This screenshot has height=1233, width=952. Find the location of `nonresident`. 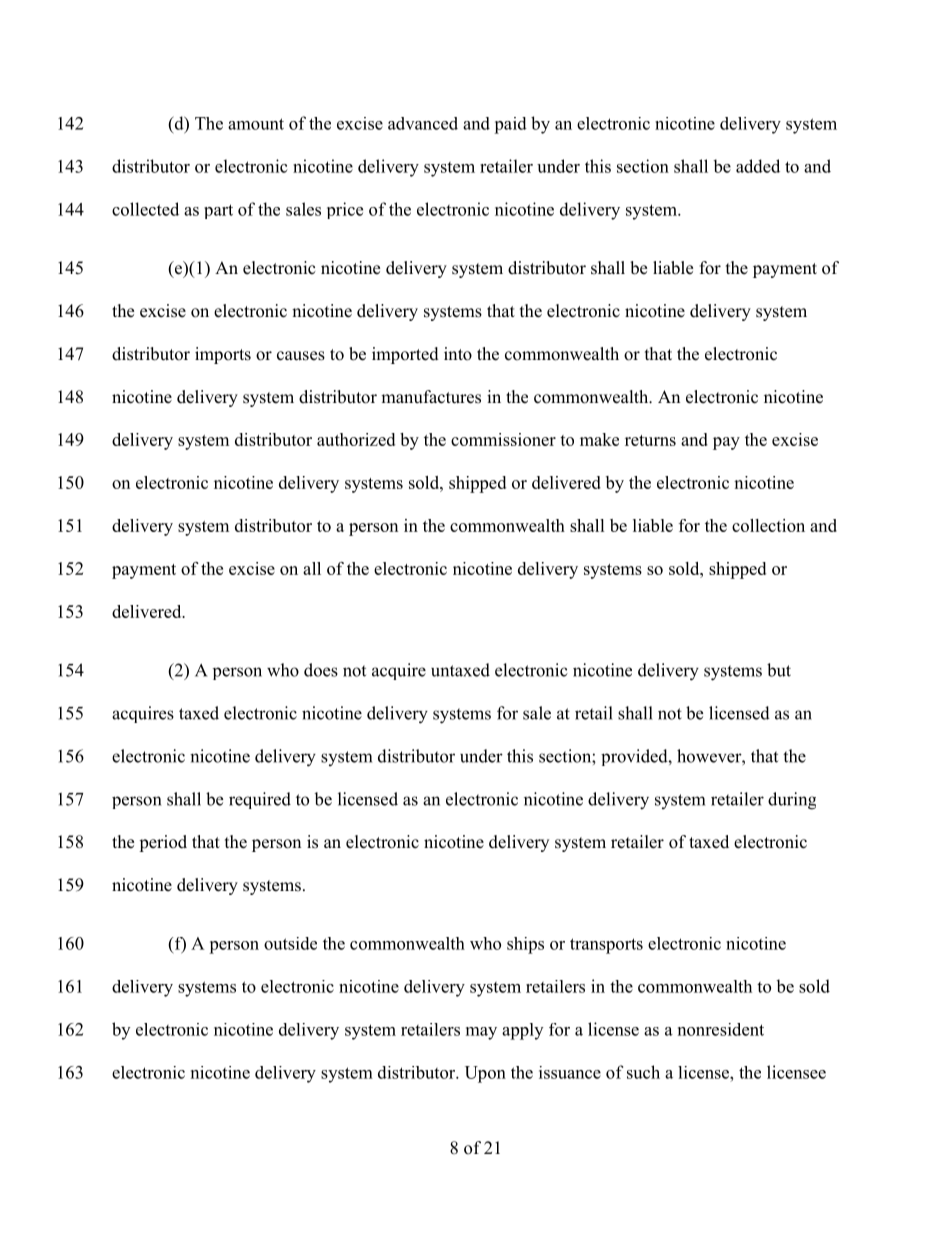

nonresident is located at coordinates (721, 1029).
